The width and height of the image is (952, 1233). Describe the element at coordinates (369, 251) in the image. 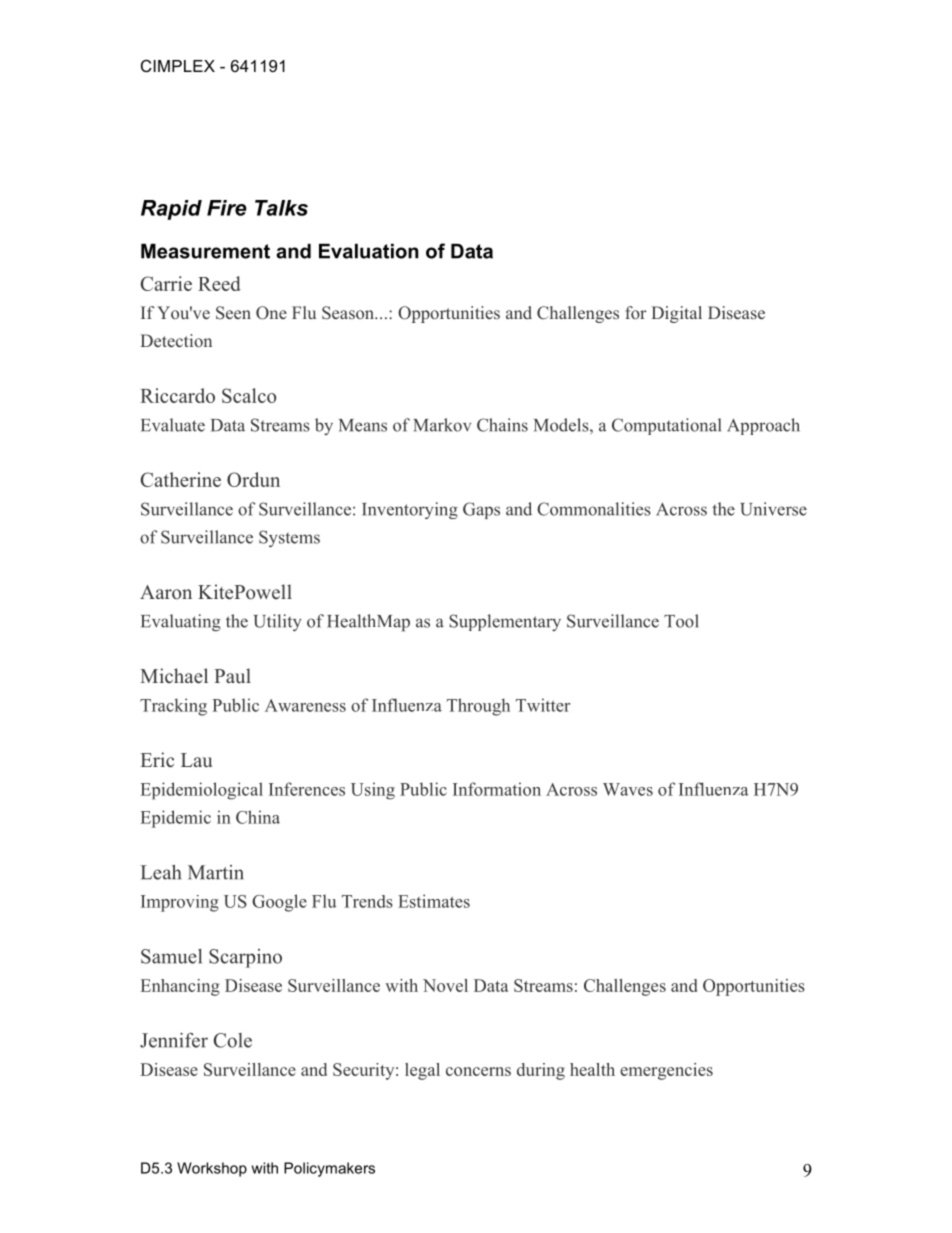

I see `Evaluation` at that location.
